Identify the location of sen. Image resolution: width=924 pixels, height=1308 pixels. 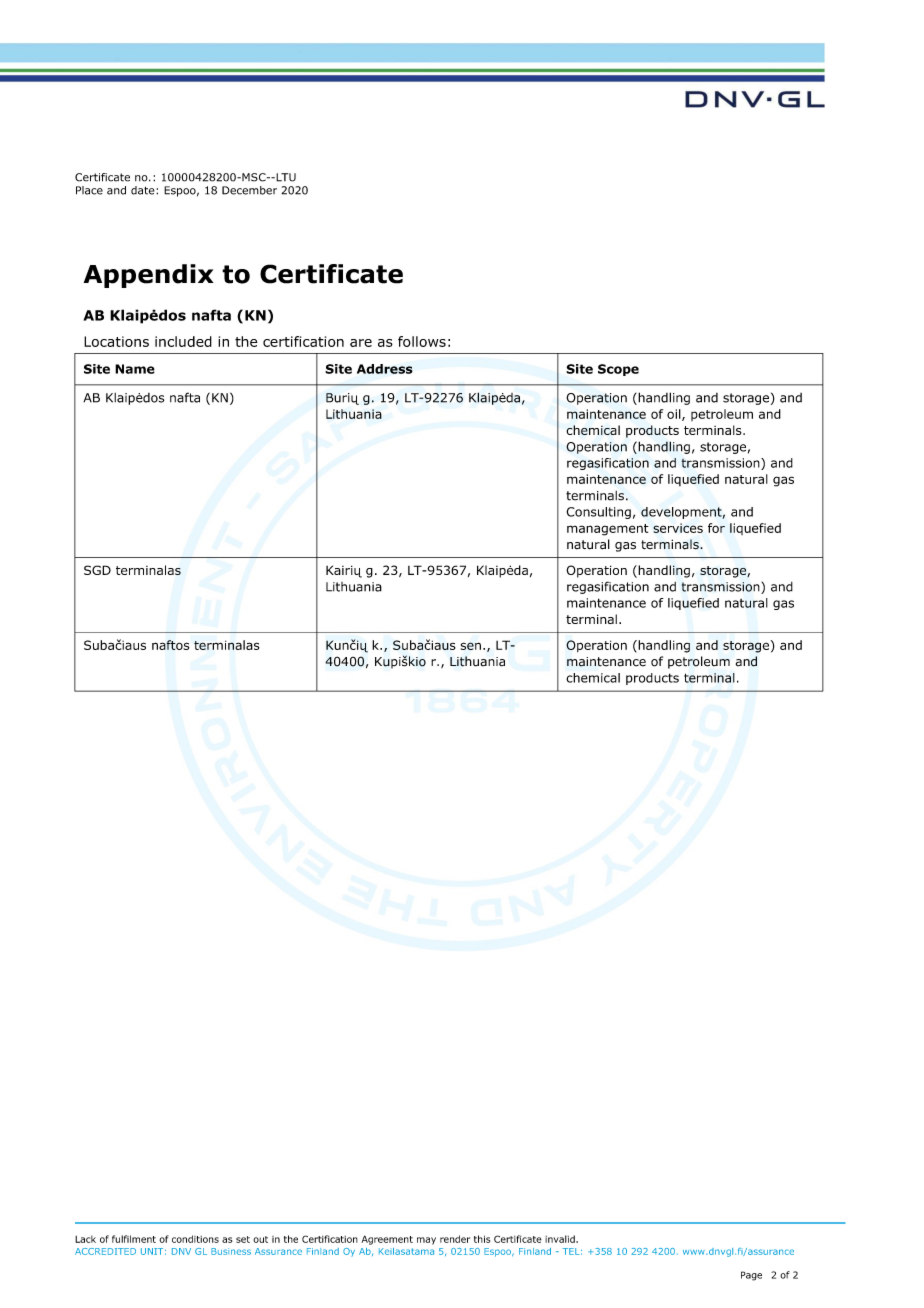
(471, 646).
